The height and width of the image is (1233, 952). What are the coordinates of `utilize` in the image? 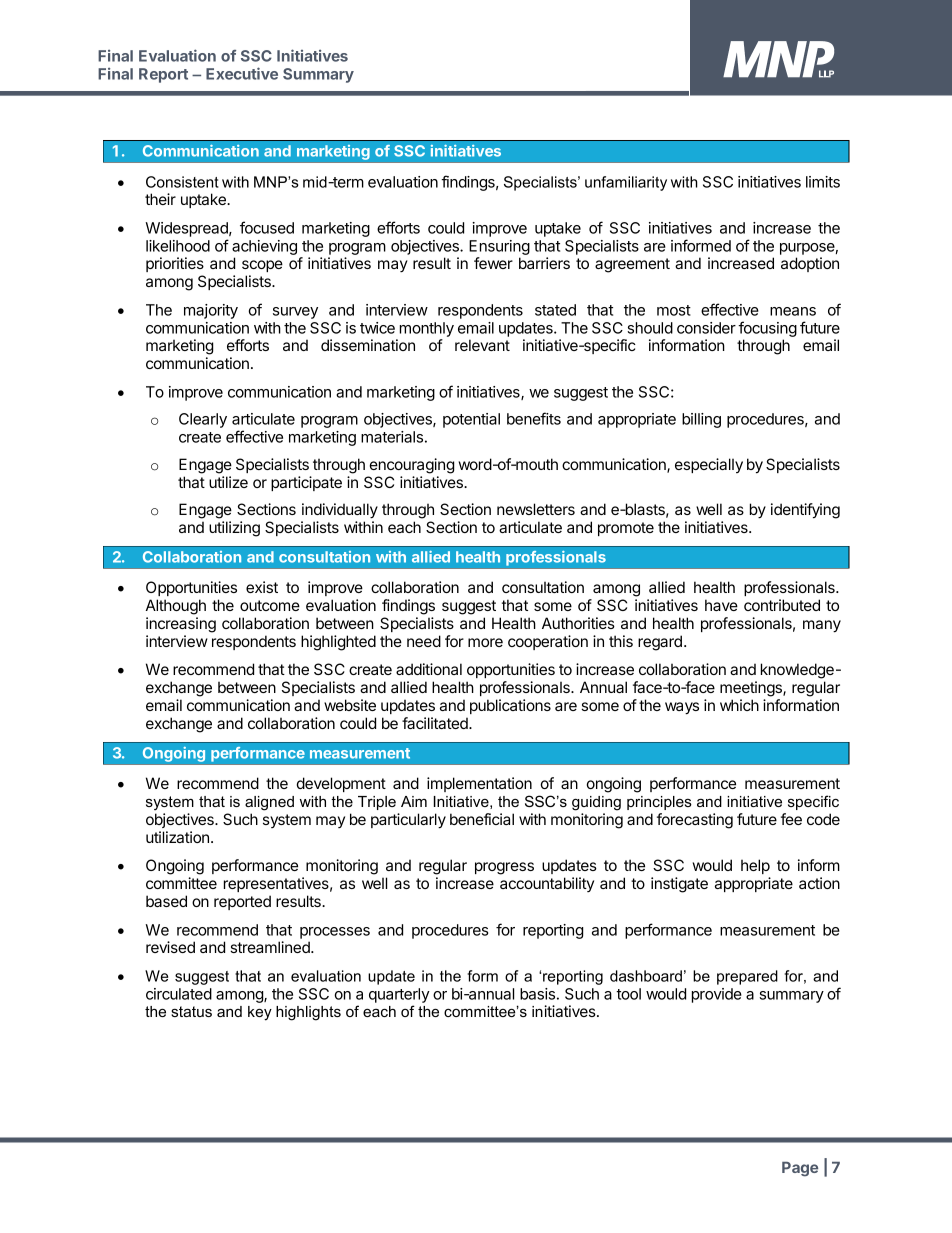 It's located at (228, 482).
